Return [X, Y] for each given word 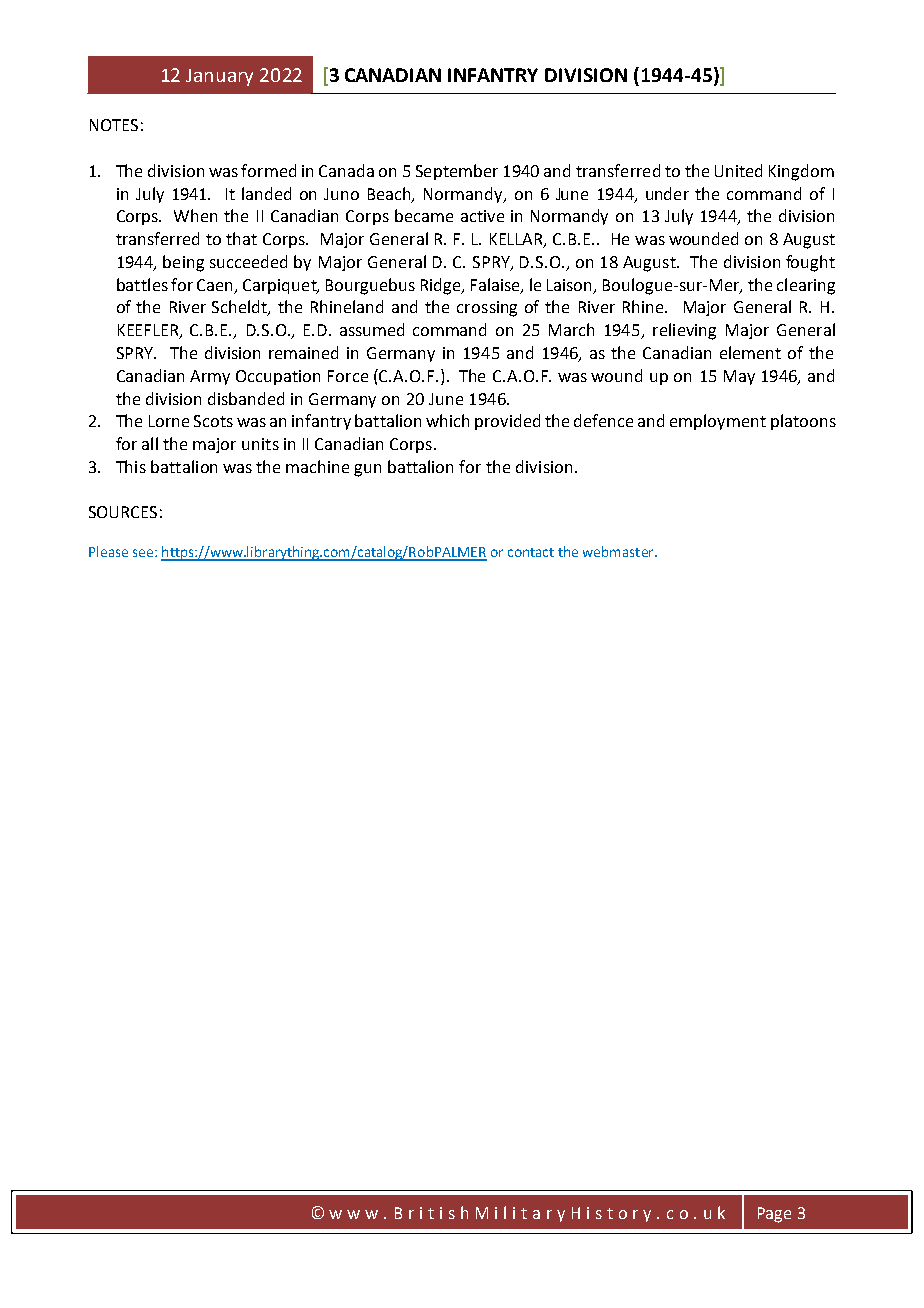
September [457, 172]
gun [367, 470]
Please [108, 551]
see [143, 553]
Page [774, 1215]
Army [210, 377]
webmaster [619, 551]
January [219, 77]
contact [531, 552]
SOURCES [123, 512]
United [738, 170]
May [739, 377]
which [447, 420]
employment [718, 422]
